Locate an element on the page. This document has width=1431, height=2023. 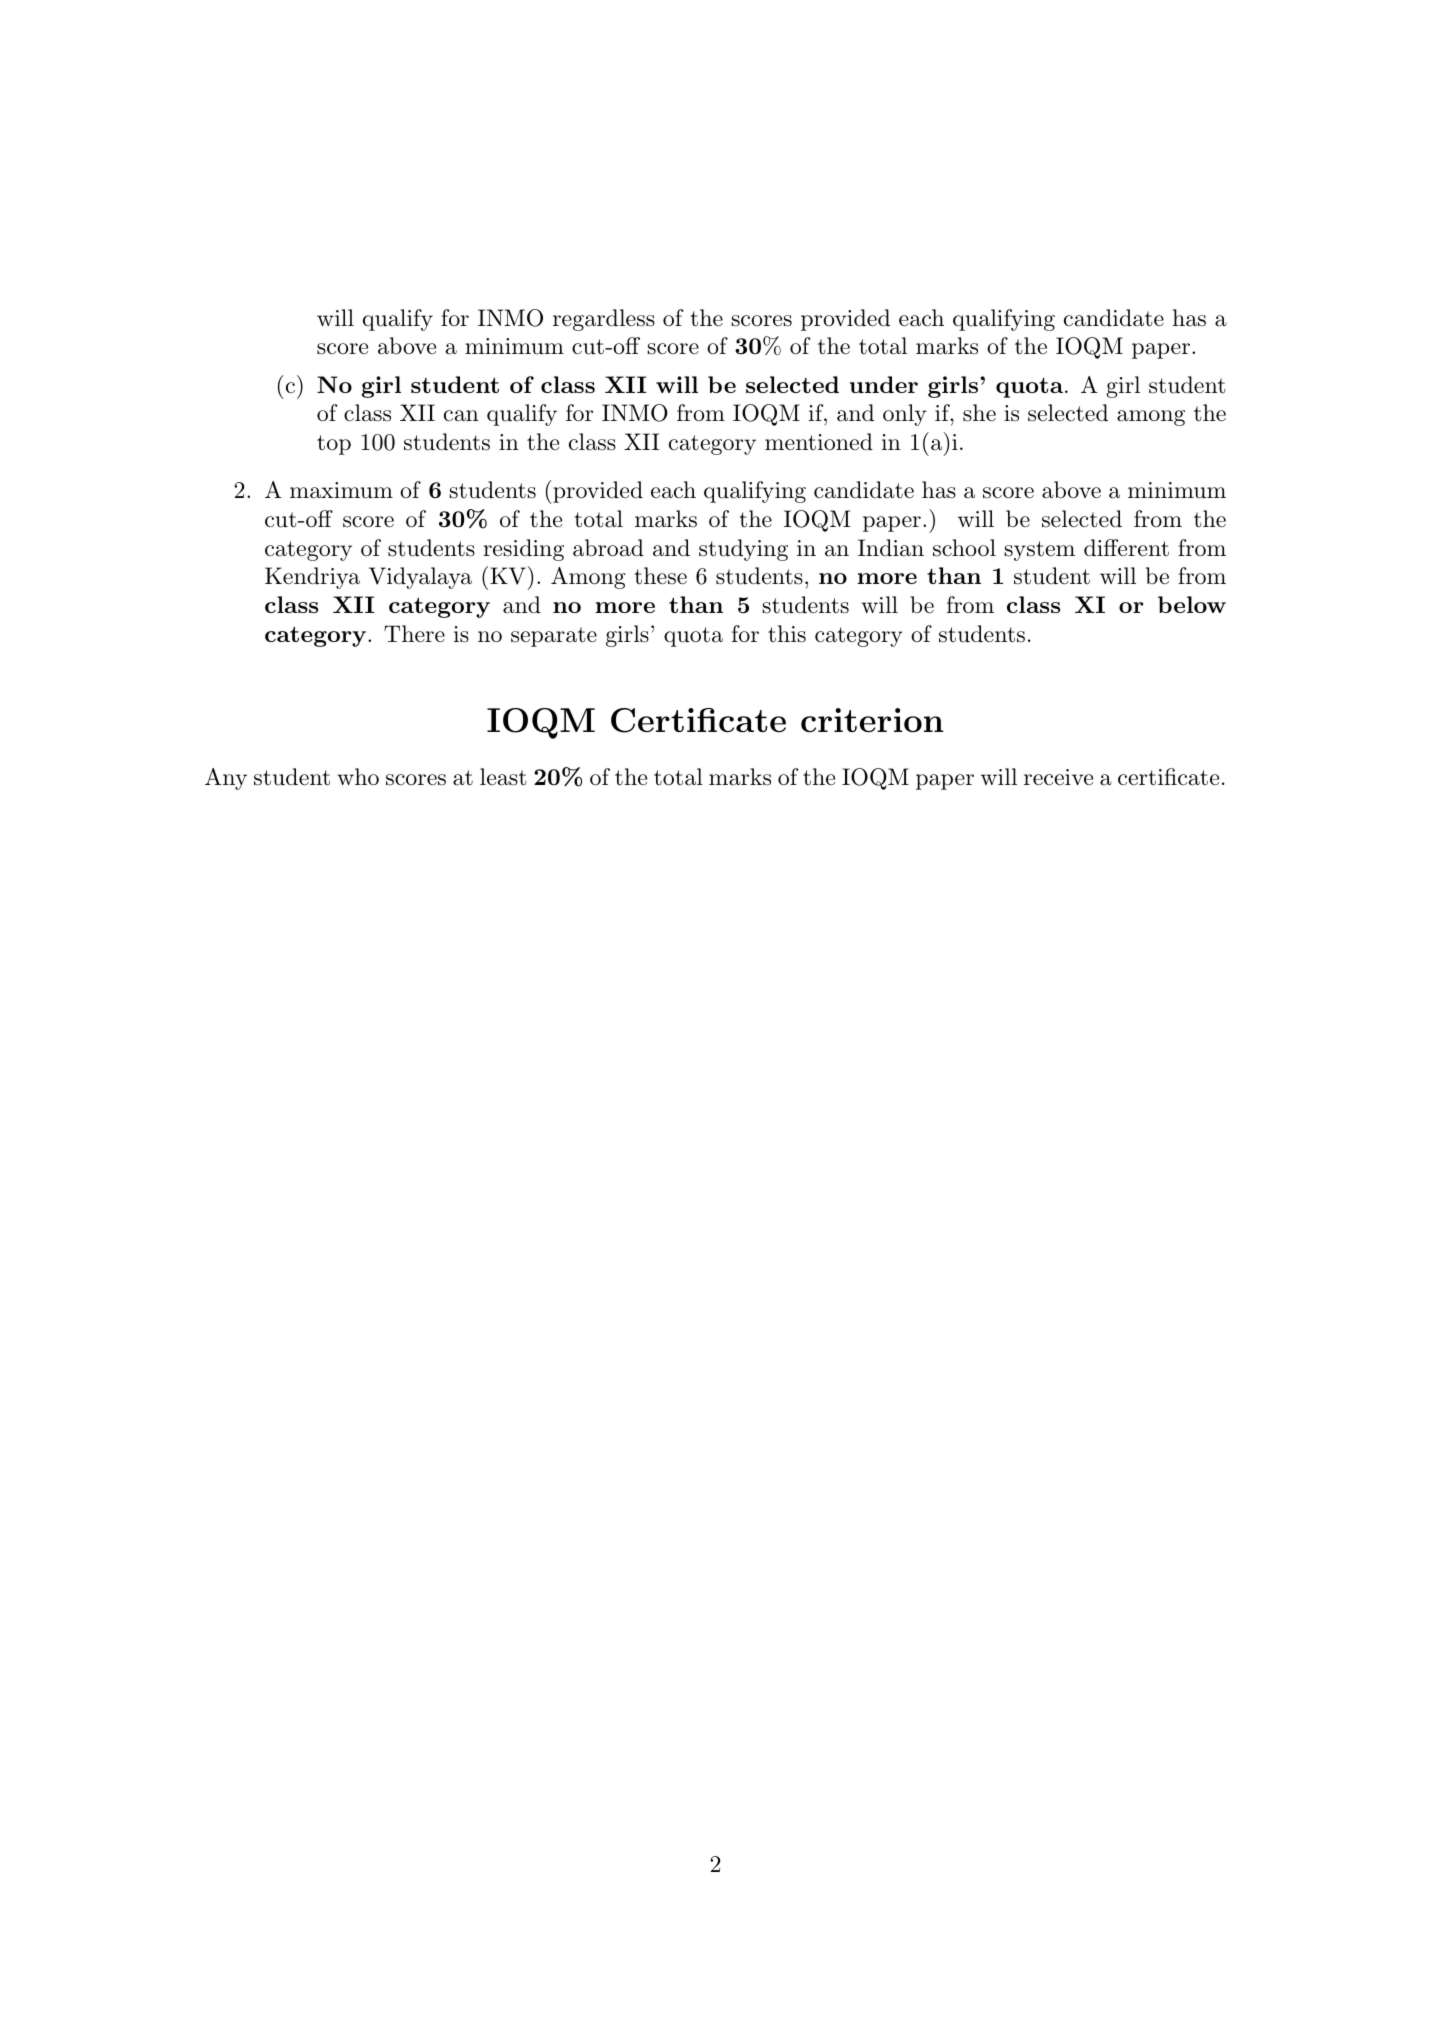
this is located at coordinates (787, 634).
